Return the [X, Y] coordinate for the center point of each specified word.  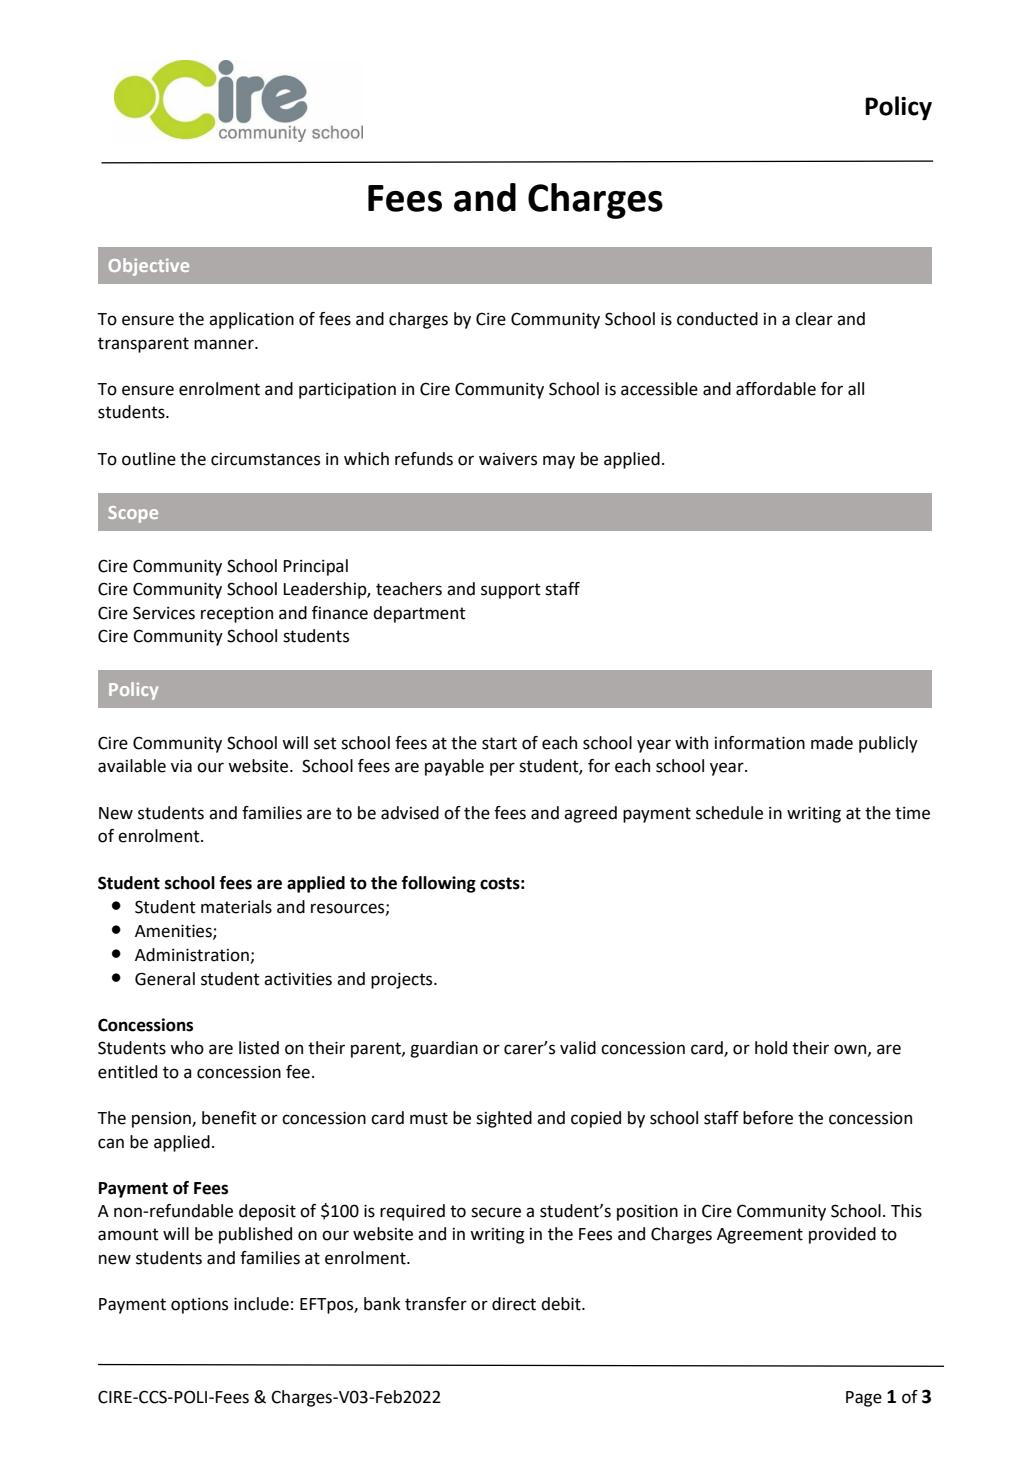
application [251, 320]
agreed [590, 814]
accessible [659, 389]
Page [864, 1399]
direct [514, 1304]
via [181, 766]
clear [814, 319]
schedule [729, 813]
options [199, 1306]
